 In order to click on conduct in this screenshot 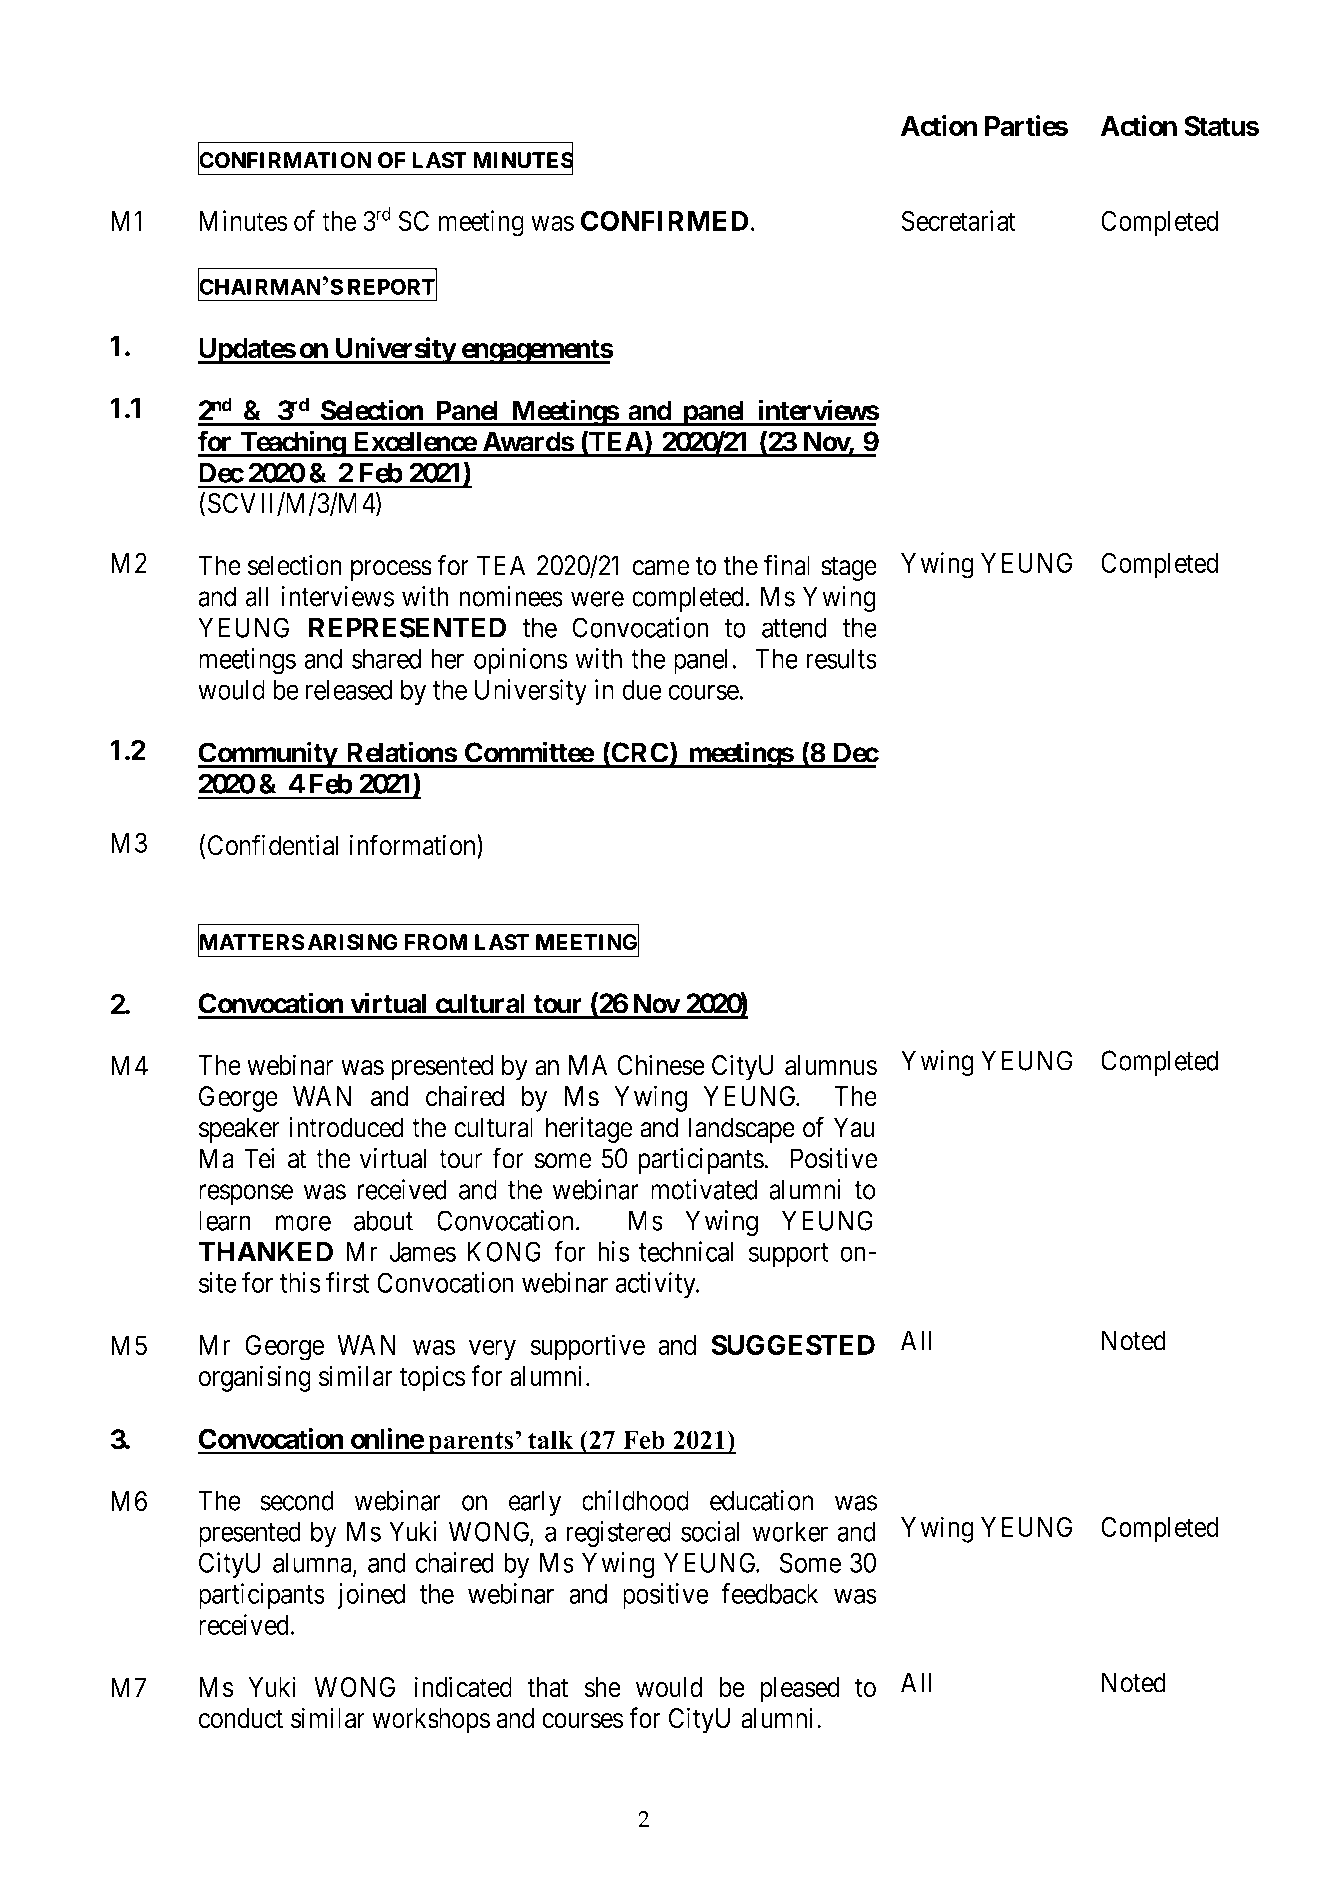, I will do `click(240, 1718)`.
